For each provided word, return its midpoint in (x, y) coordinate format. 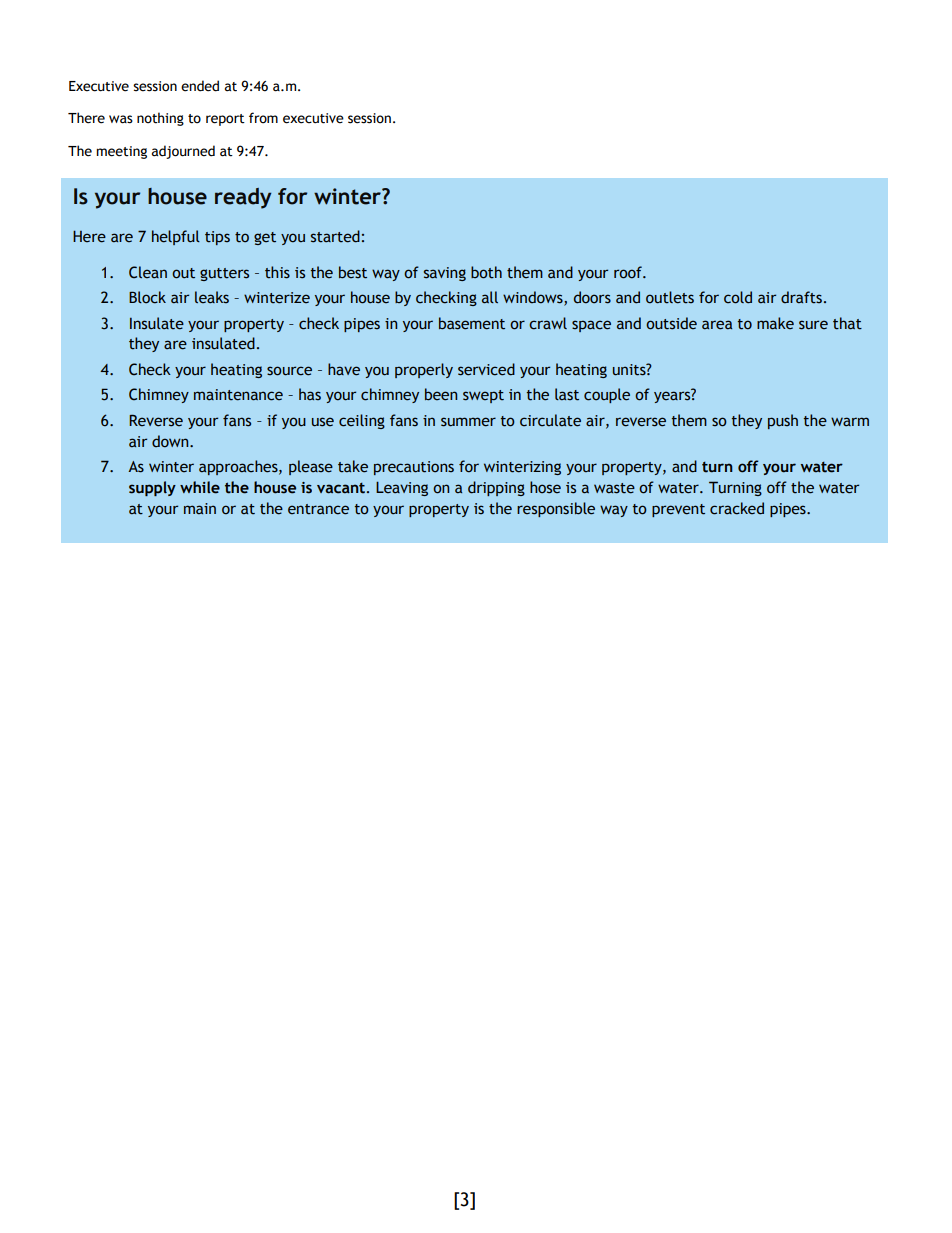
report (225, 120)
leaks (212, 297)
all (490, 297)
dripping (496, 488)
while (200, 487)
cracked (737, 508)
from (263, 118)
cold (738, 297)
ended (200, 86)
